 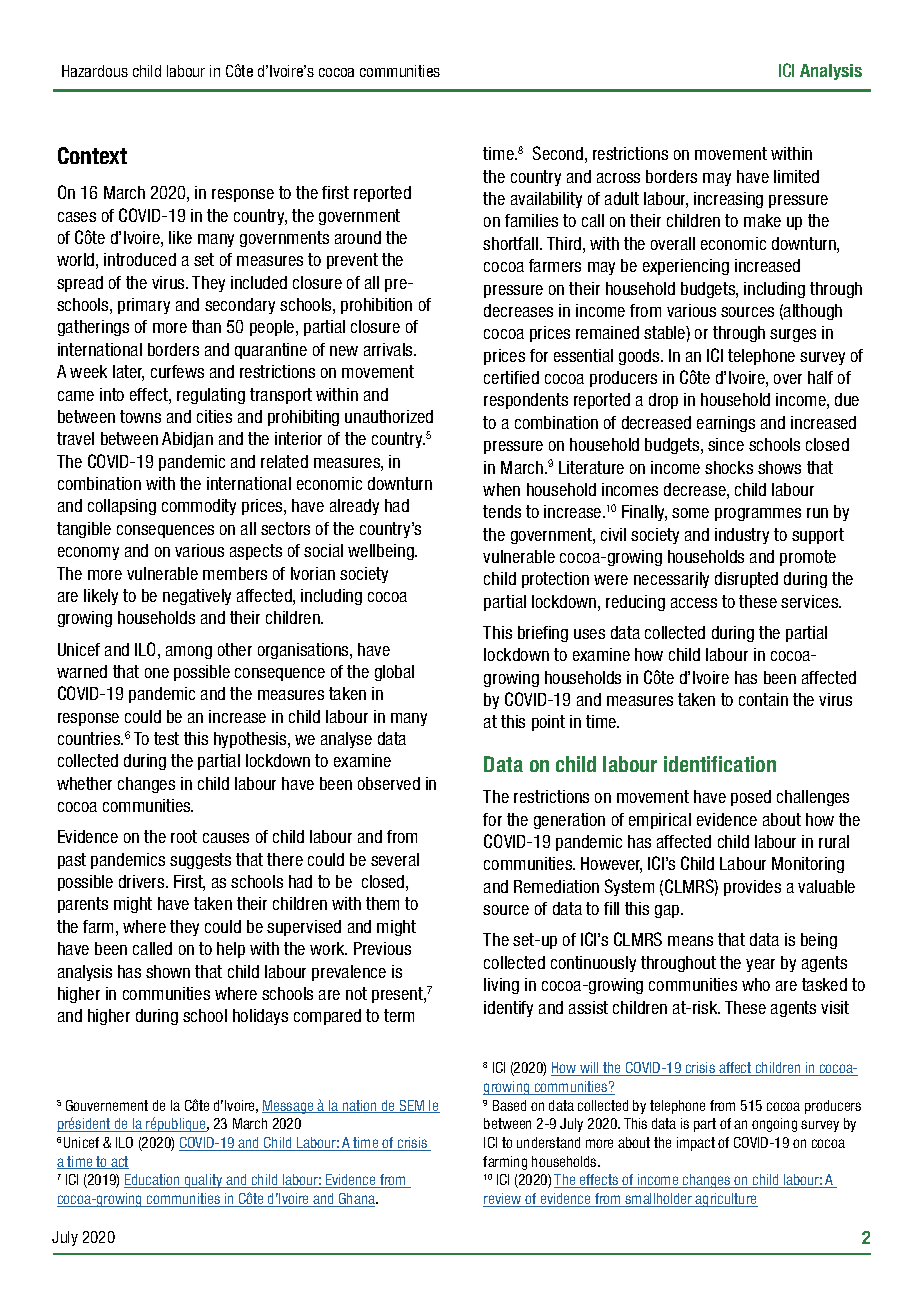 I want to click on when, so click(x=501, y=489).
